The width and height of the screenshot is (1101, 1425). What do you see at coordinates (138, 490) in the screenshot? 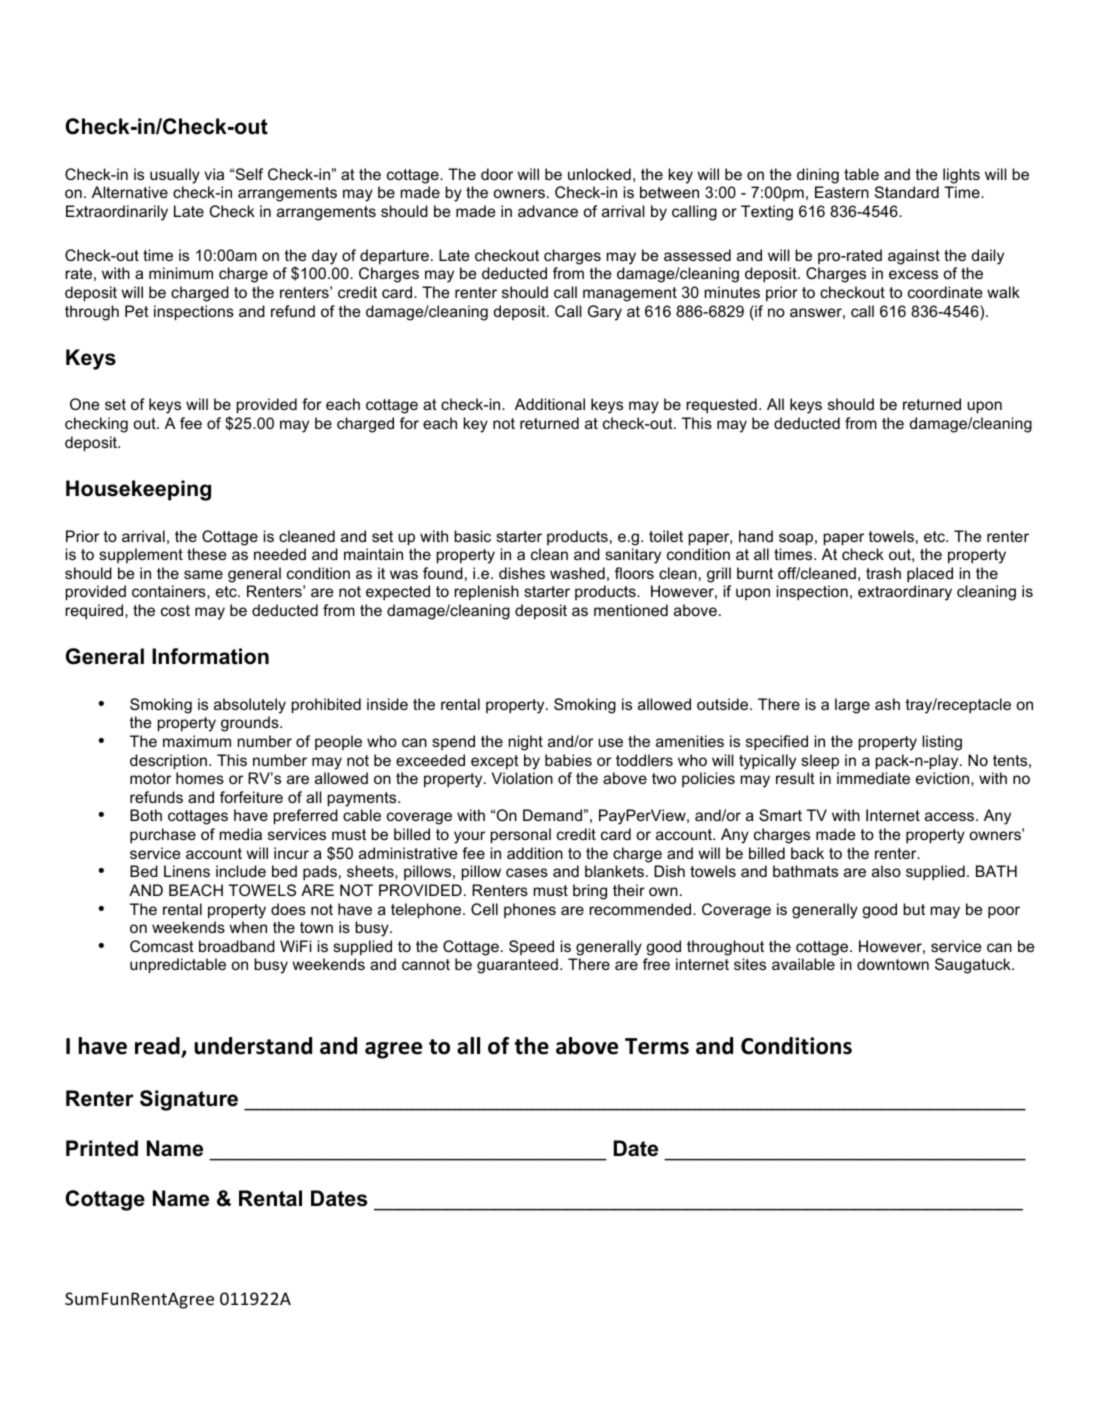
I see `Housekeeping` at bounding box center [138, 490].
